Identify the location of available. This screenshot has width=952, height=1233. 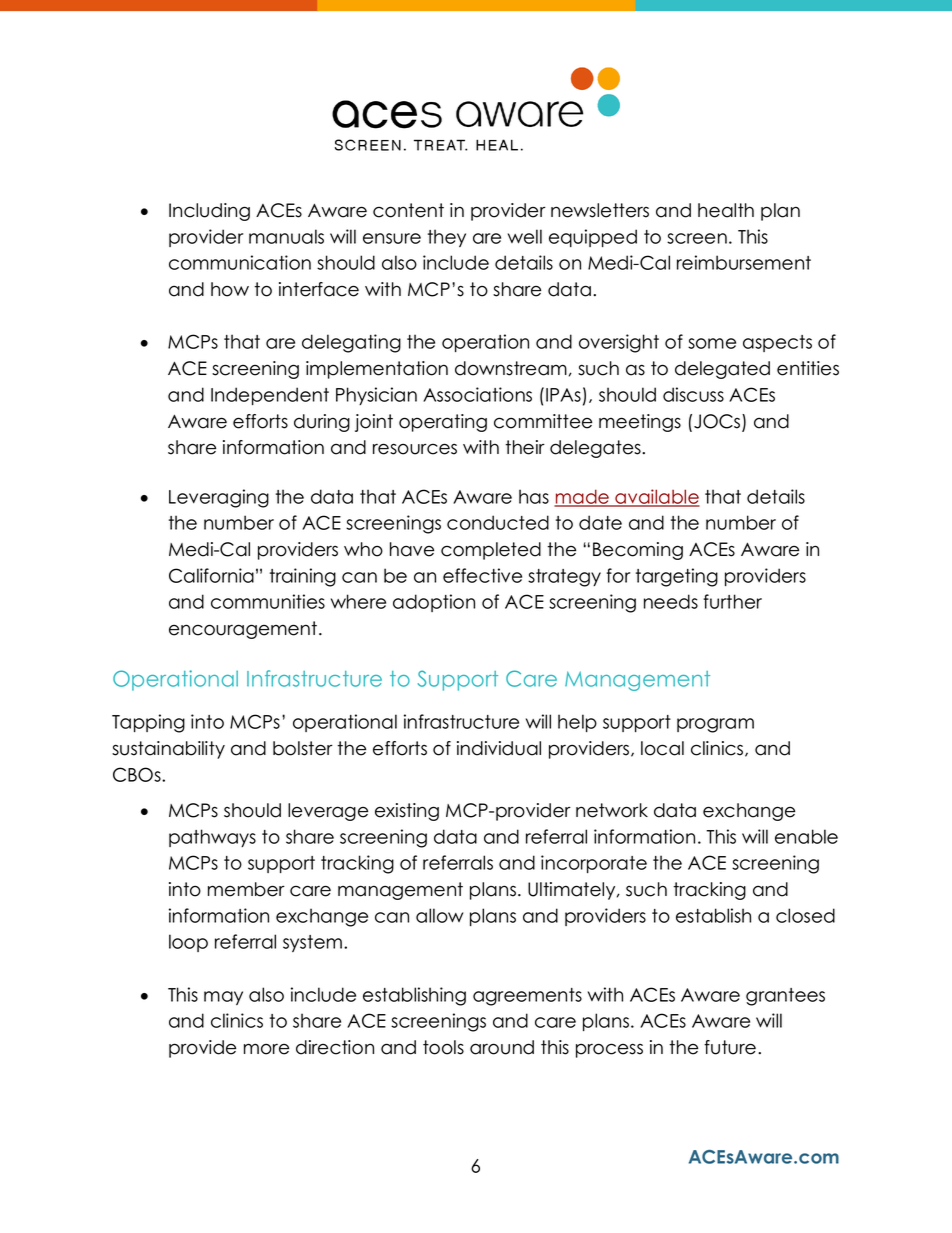
(656, 497).
